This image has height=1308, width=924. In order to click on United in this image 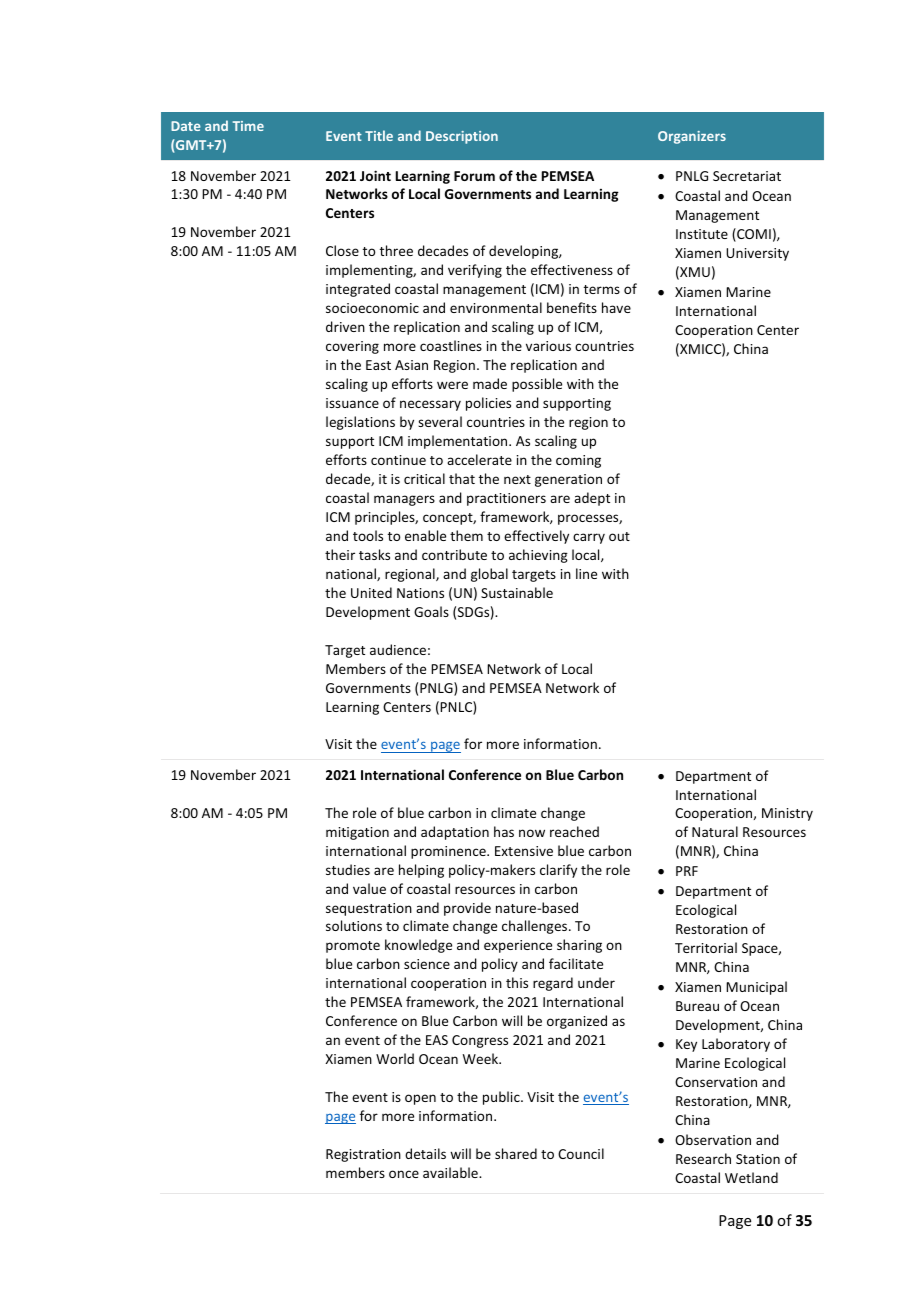, I will do `click(371, 592)`.
